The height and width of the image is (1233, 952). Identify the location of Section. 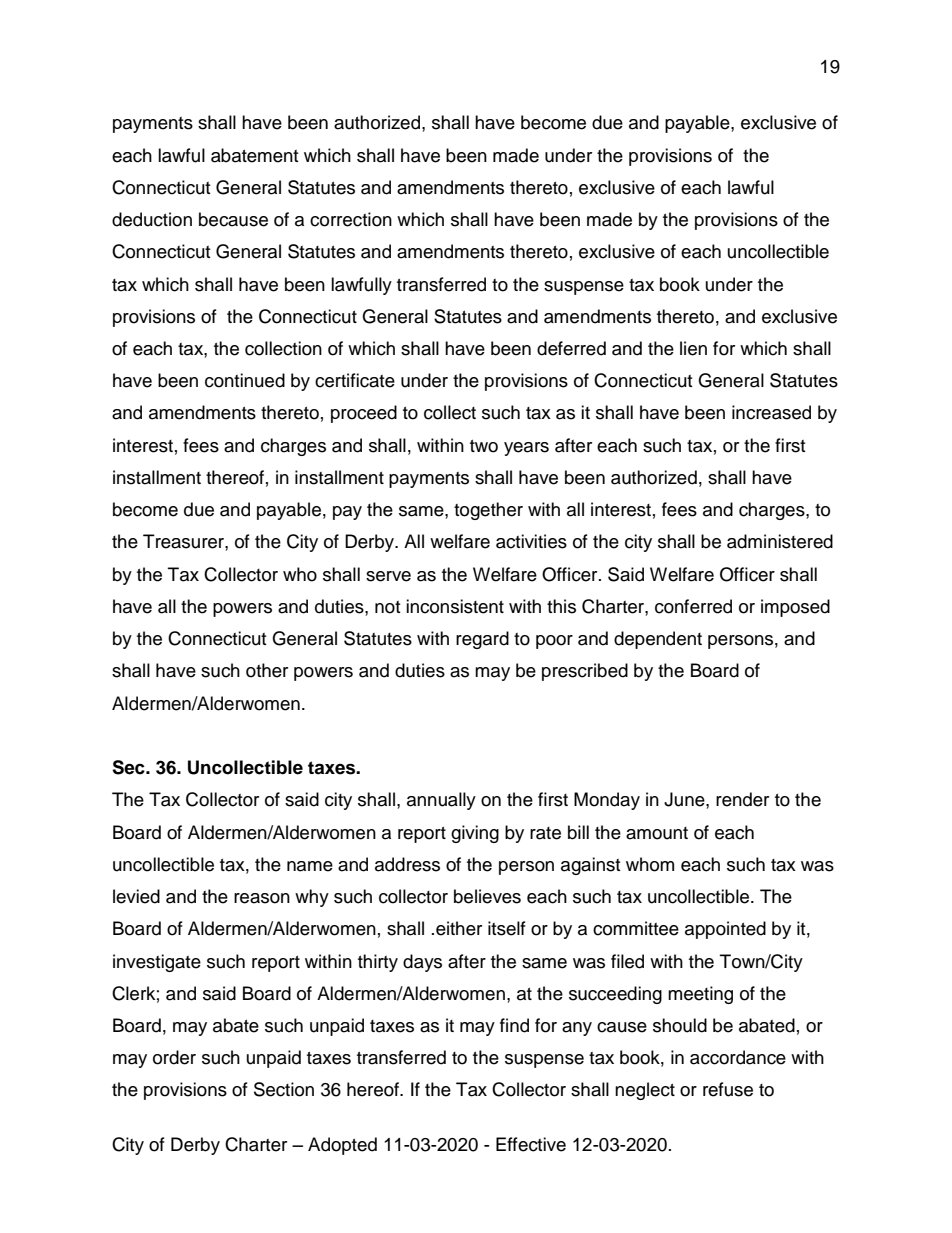
(284, 1089).
